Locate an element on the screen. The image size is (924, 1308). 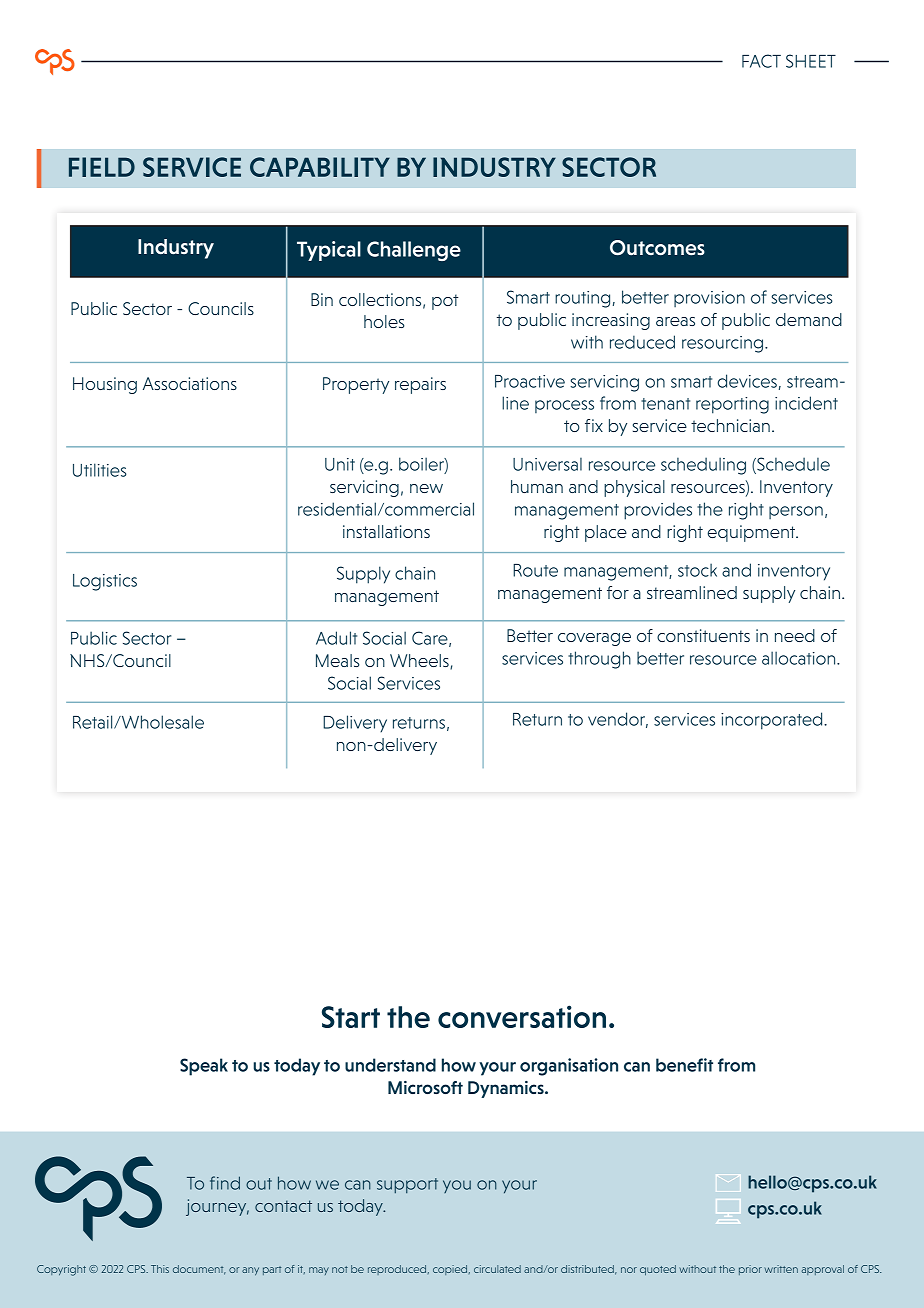
prior is located at coordinates (750, 1270).
